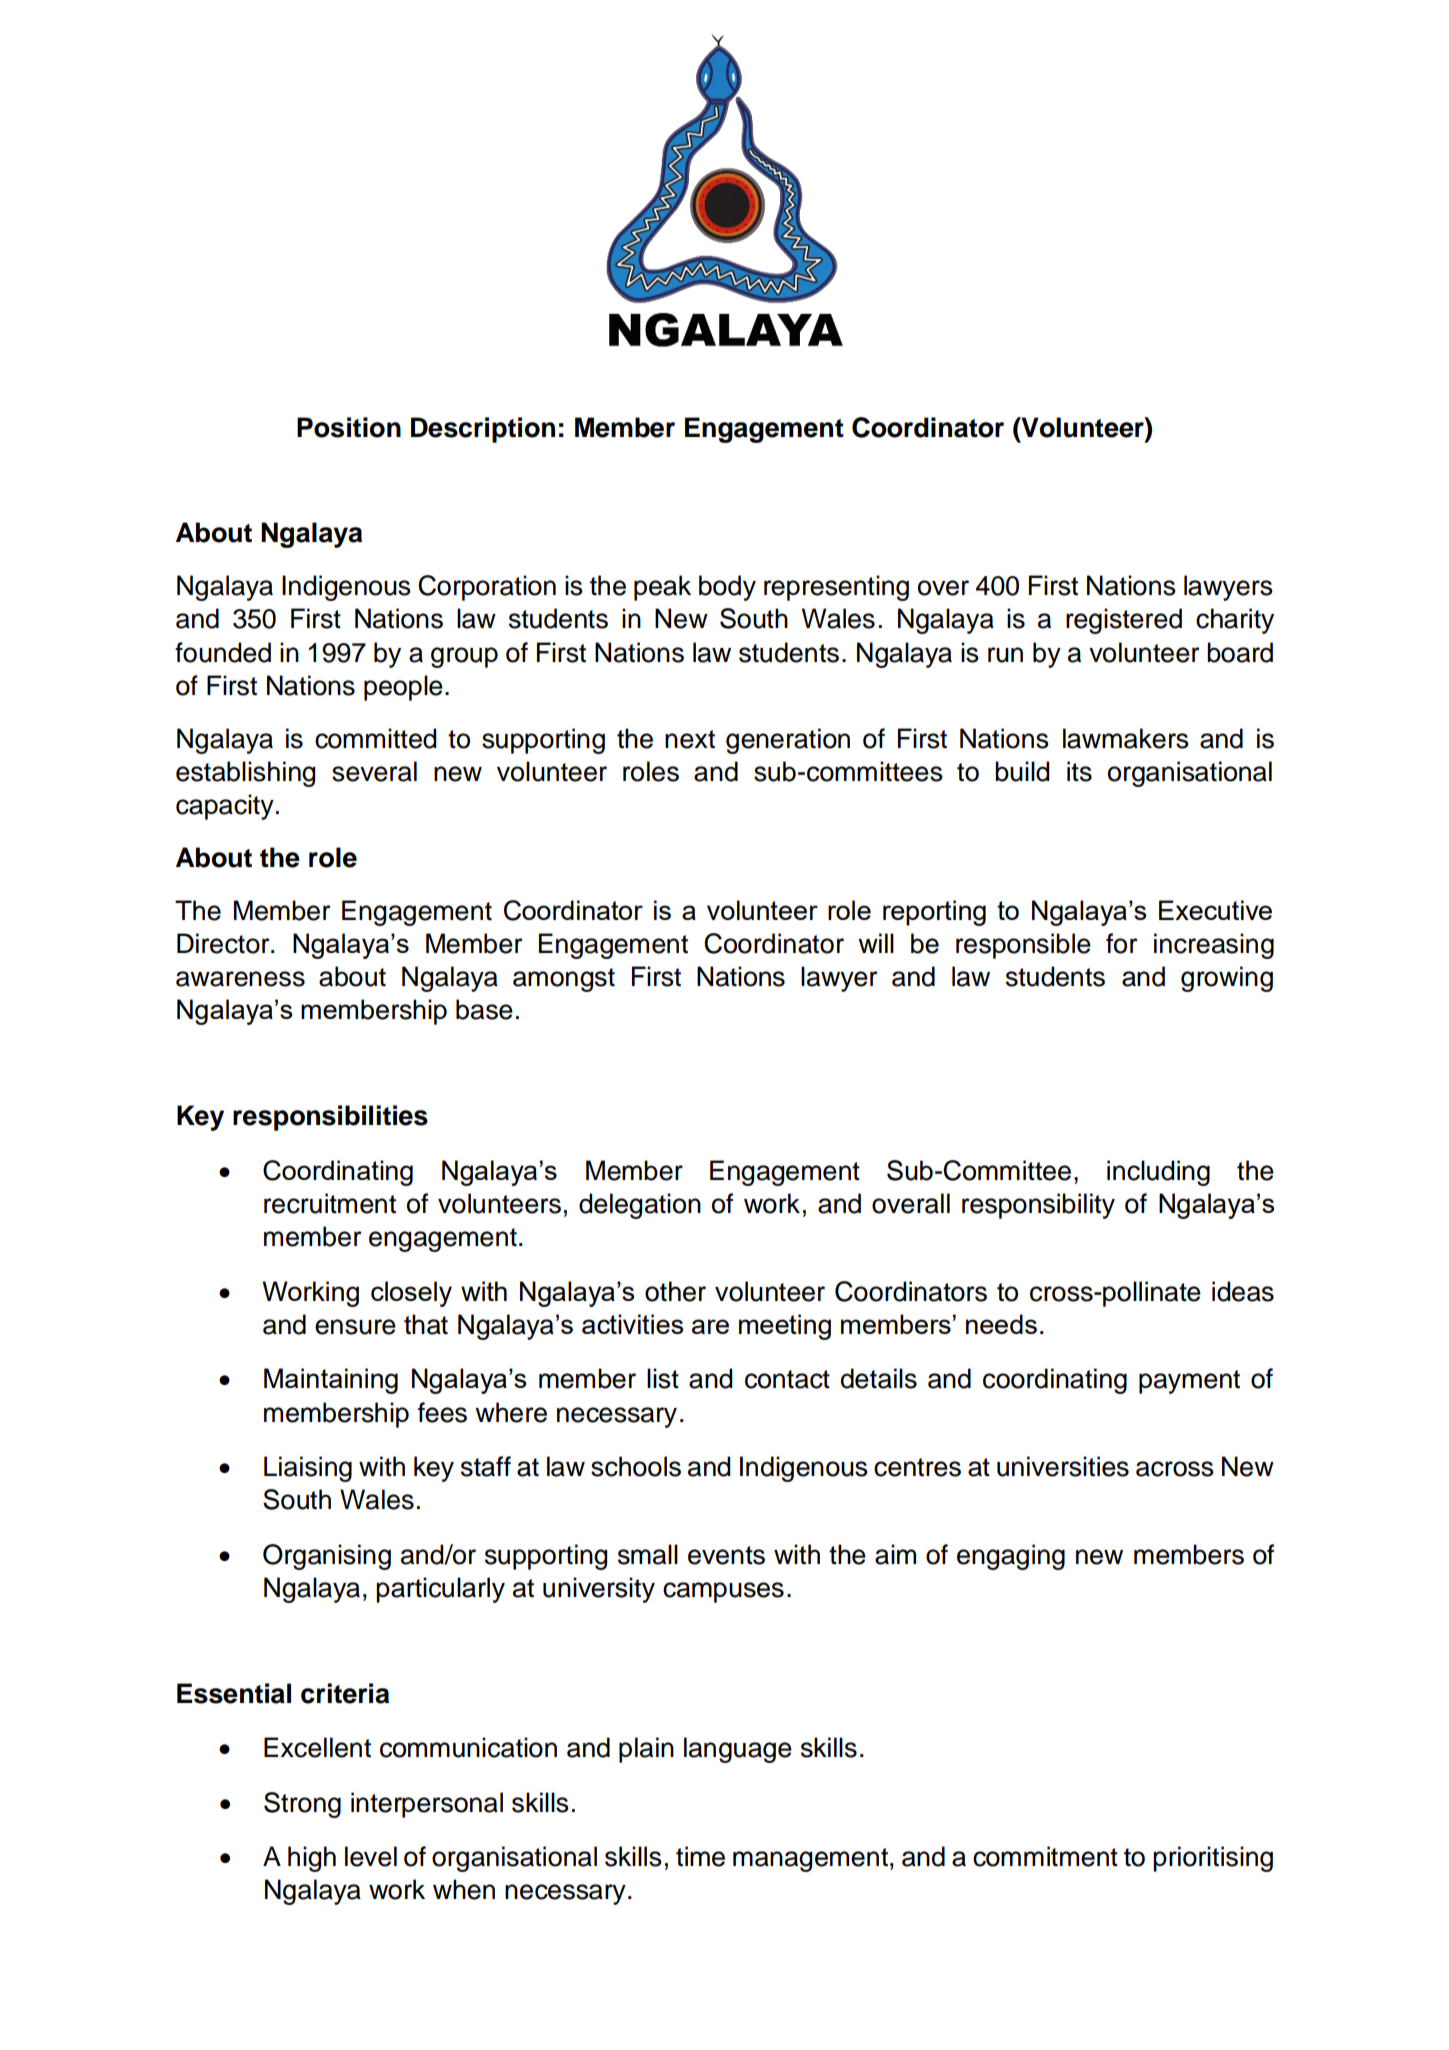 This image has width=1449, height=2050. What do you see at coordinates (690, 739) in the image?
I see `next` at bounding box center [690, 739].
